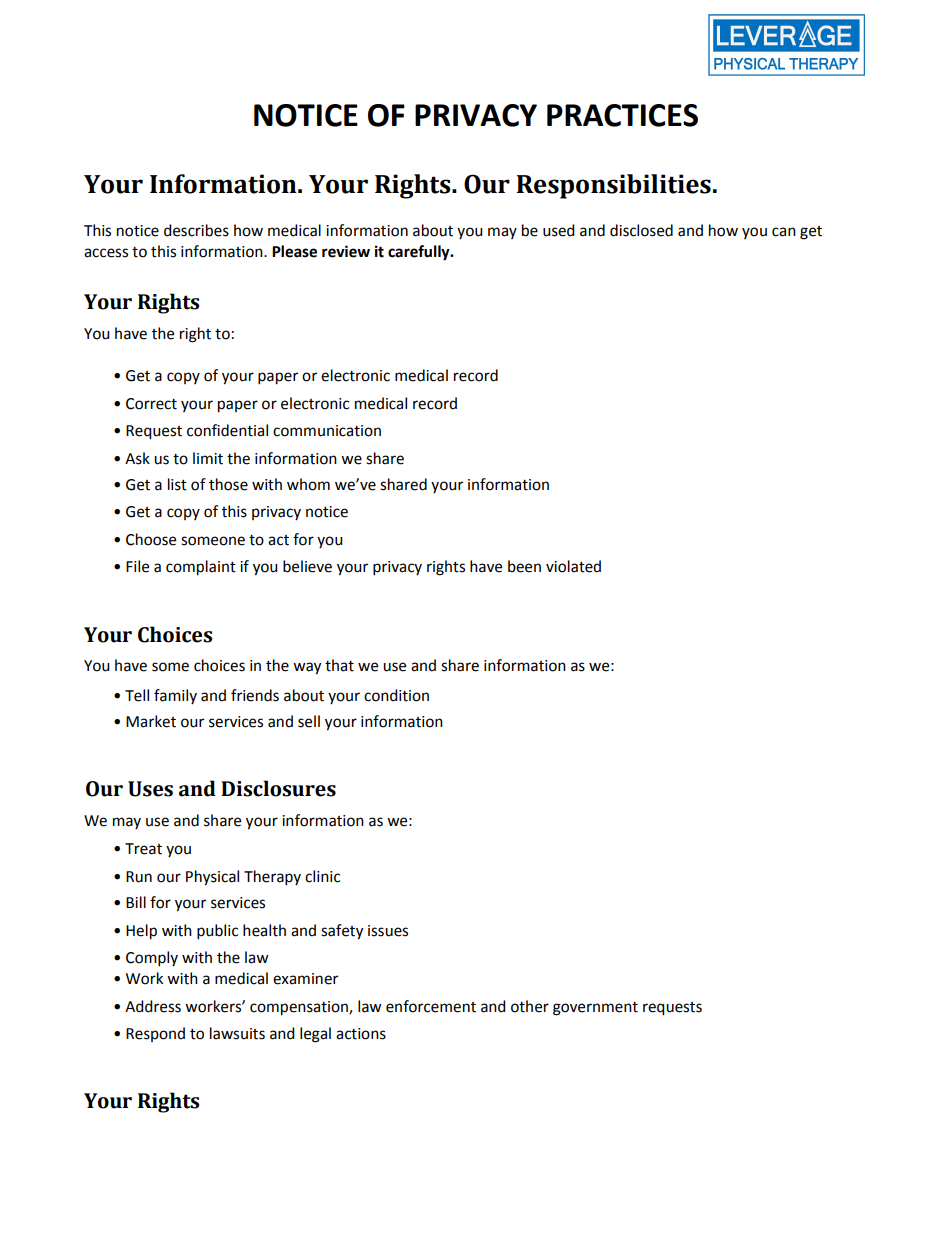 This page has height=1233, width=952. Describe the element at coordinates (431, 1006) in the page. I see `enforcement` at that location.
